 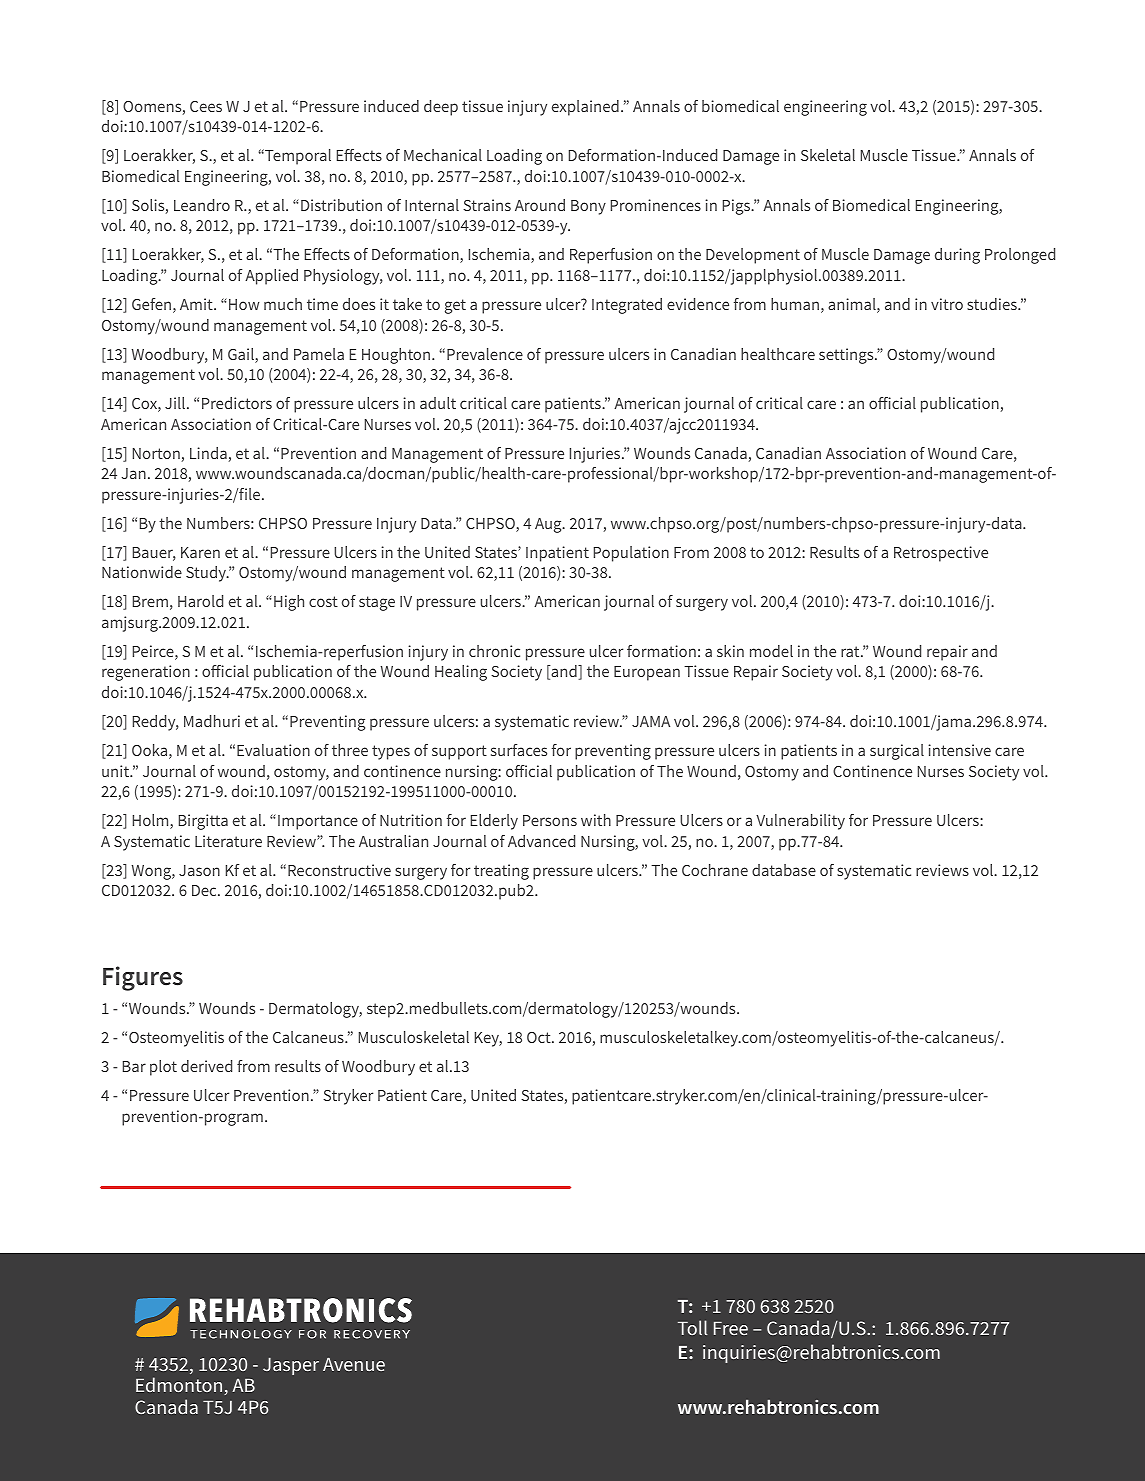 I want to click on surgical, so click(x=897, y=752).
